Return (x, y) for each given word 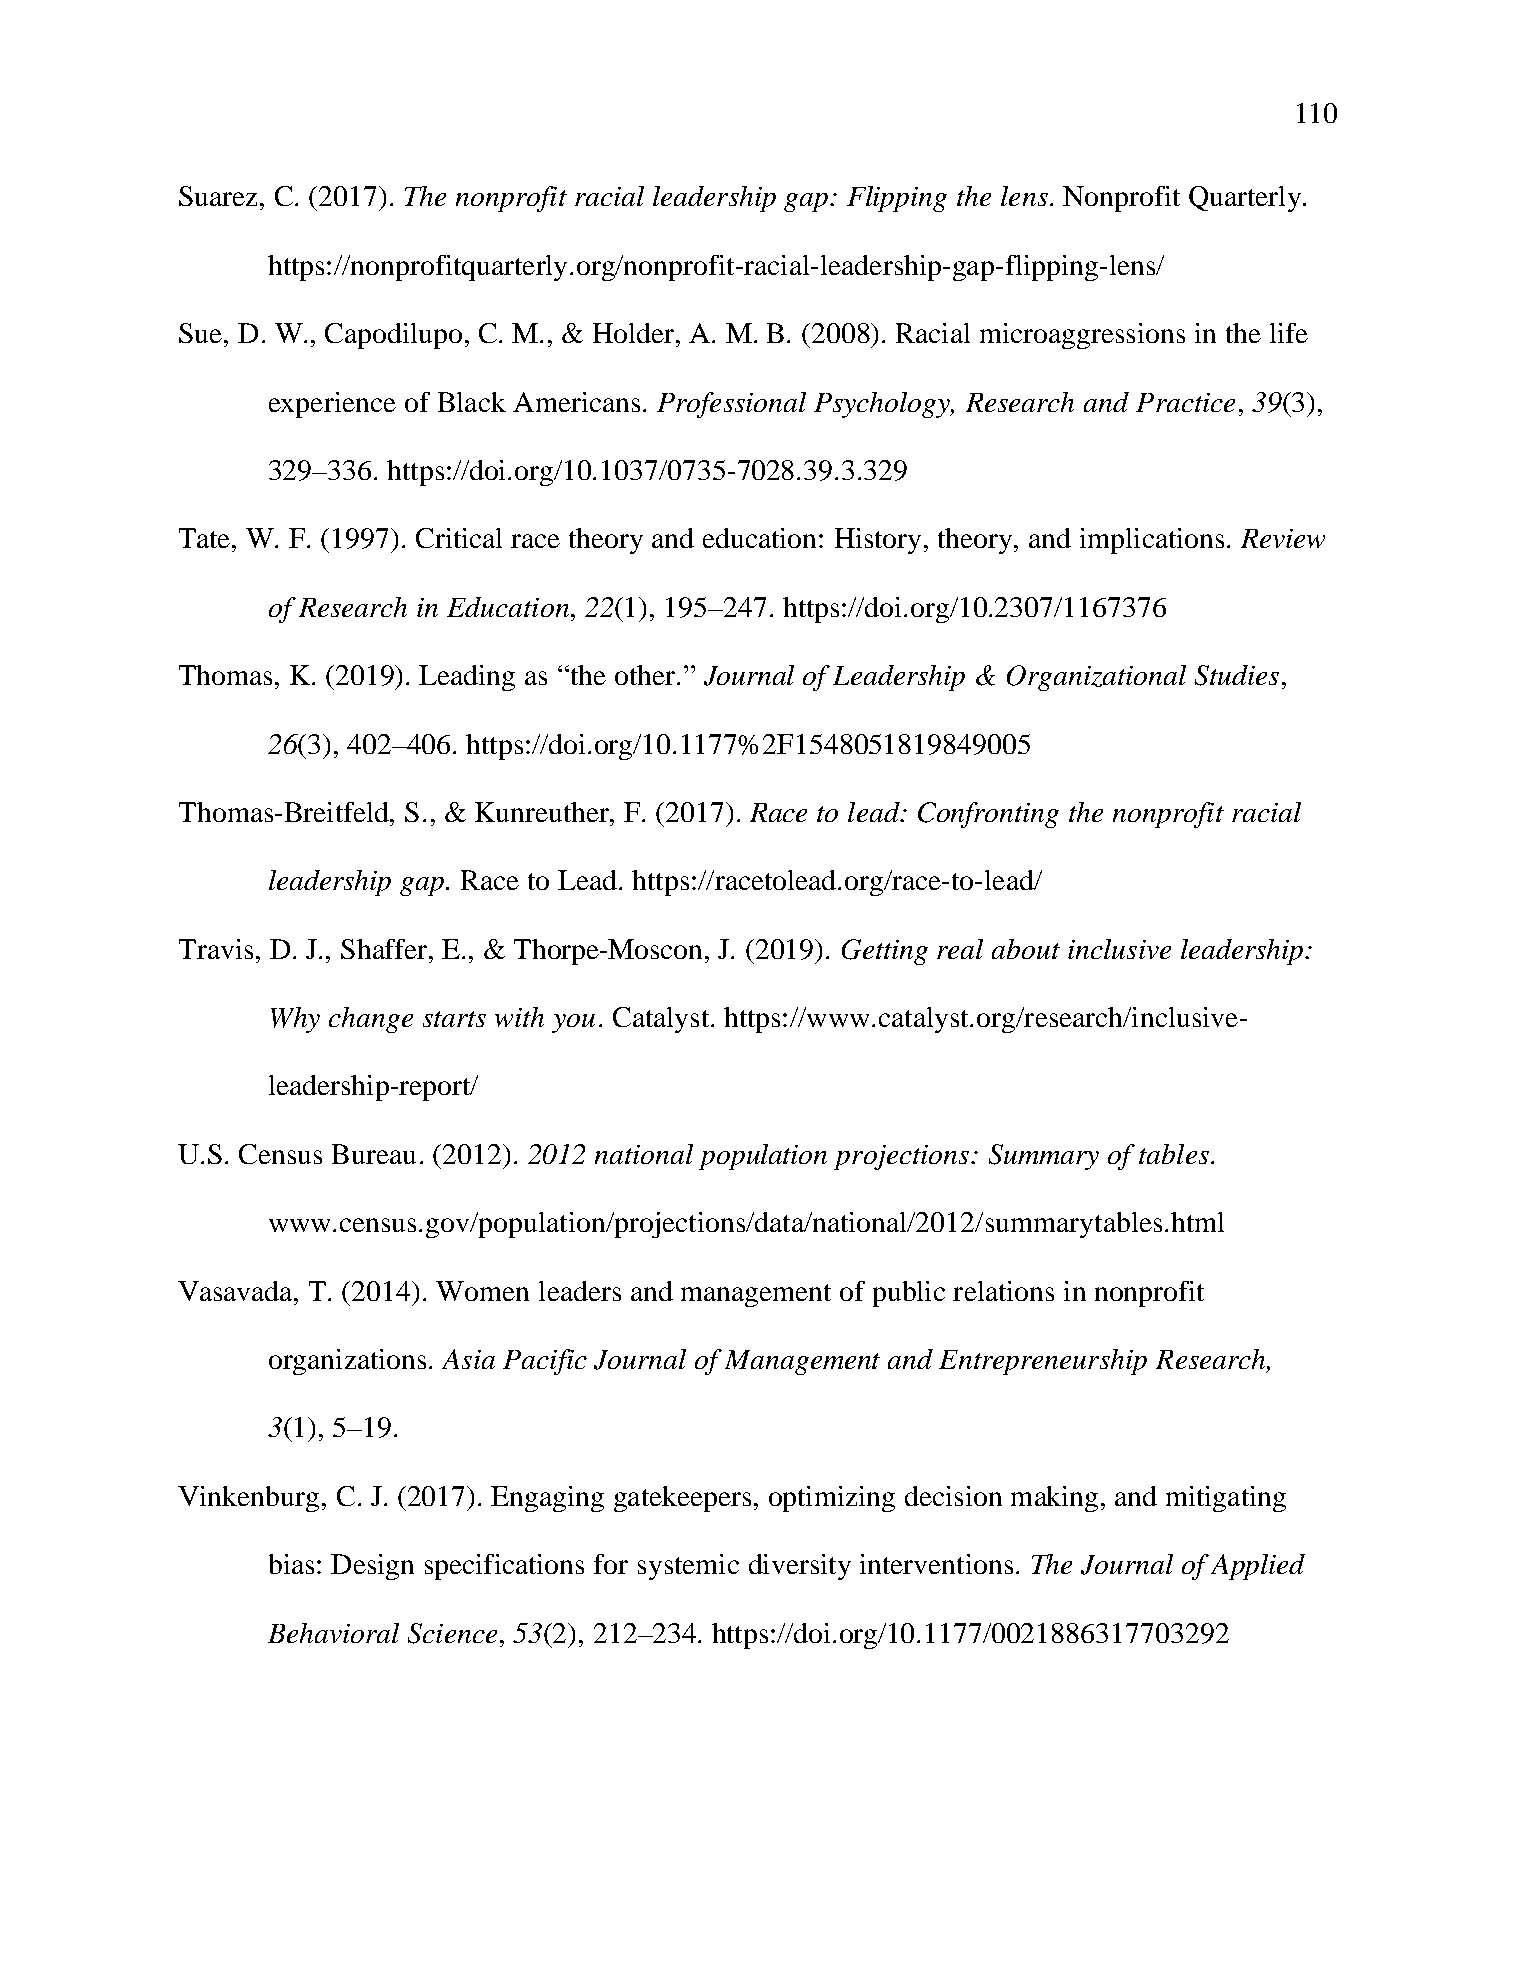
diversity (800, 1567)
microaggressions (1082, 336)
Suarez (220, 196)
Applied (1258, 1567)
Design (372, 1567)
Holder (635, 333)
